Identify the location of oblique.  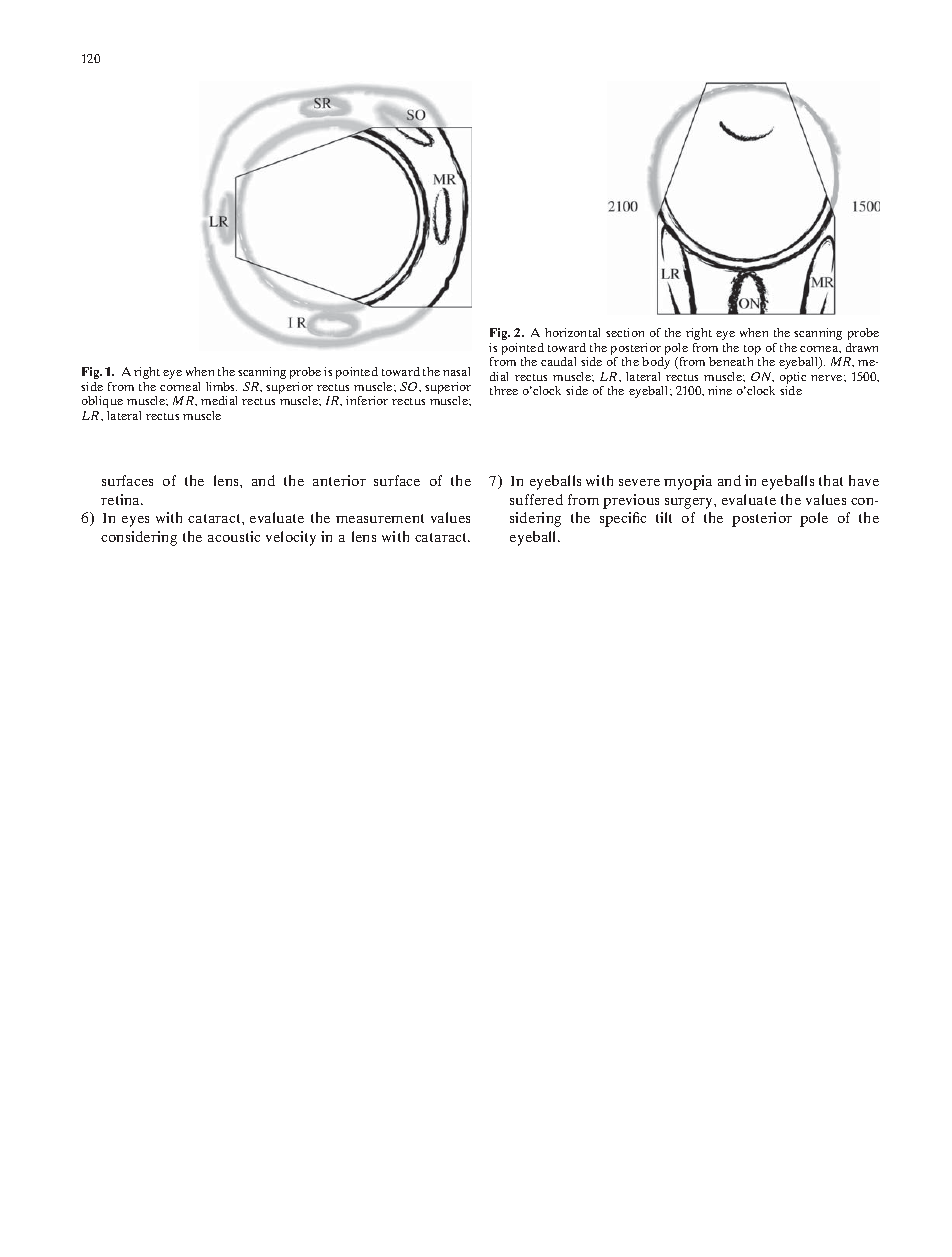
(102, 402).
